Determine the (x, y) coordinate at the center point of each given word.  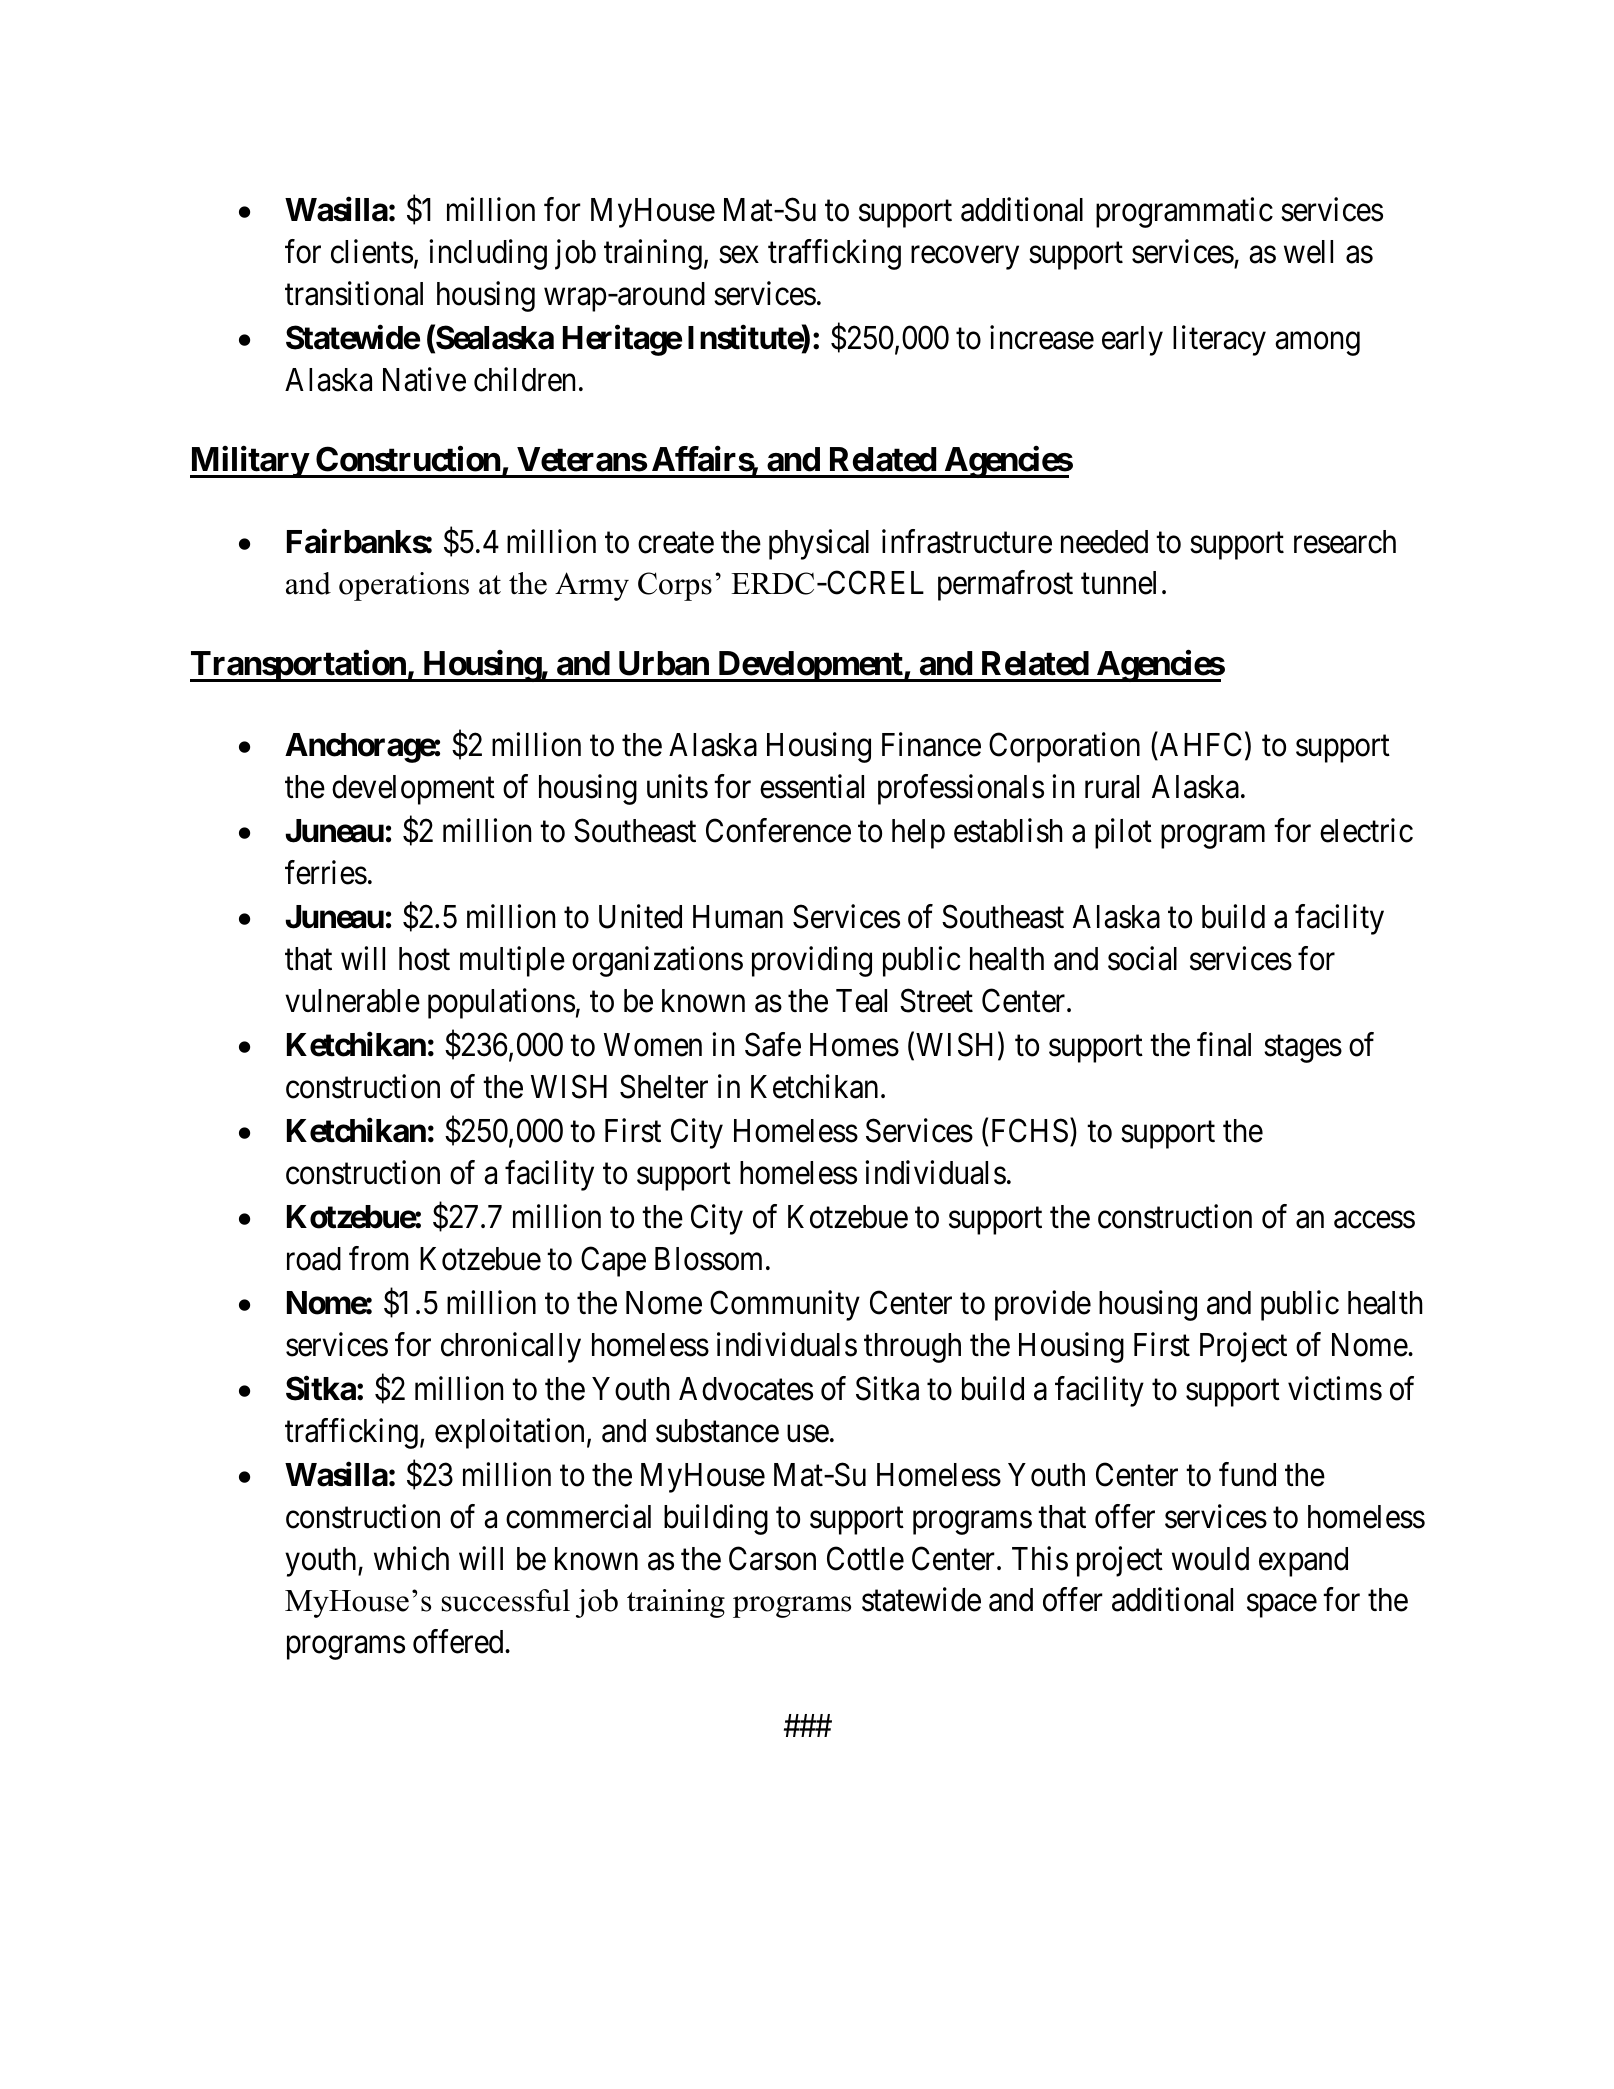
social (1142, 958)
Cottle (865, 1558)
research (1345, 542)
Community (785, 1305)
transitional (354, 293)
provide (1043, 1305)
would (1210, 1559)
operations (404, 586)
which (411, 1558)
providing (812, 961)
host (424, 959)
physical (819, 544)
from (379, 1258)
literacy (1219, 341)
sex (739, 255)
